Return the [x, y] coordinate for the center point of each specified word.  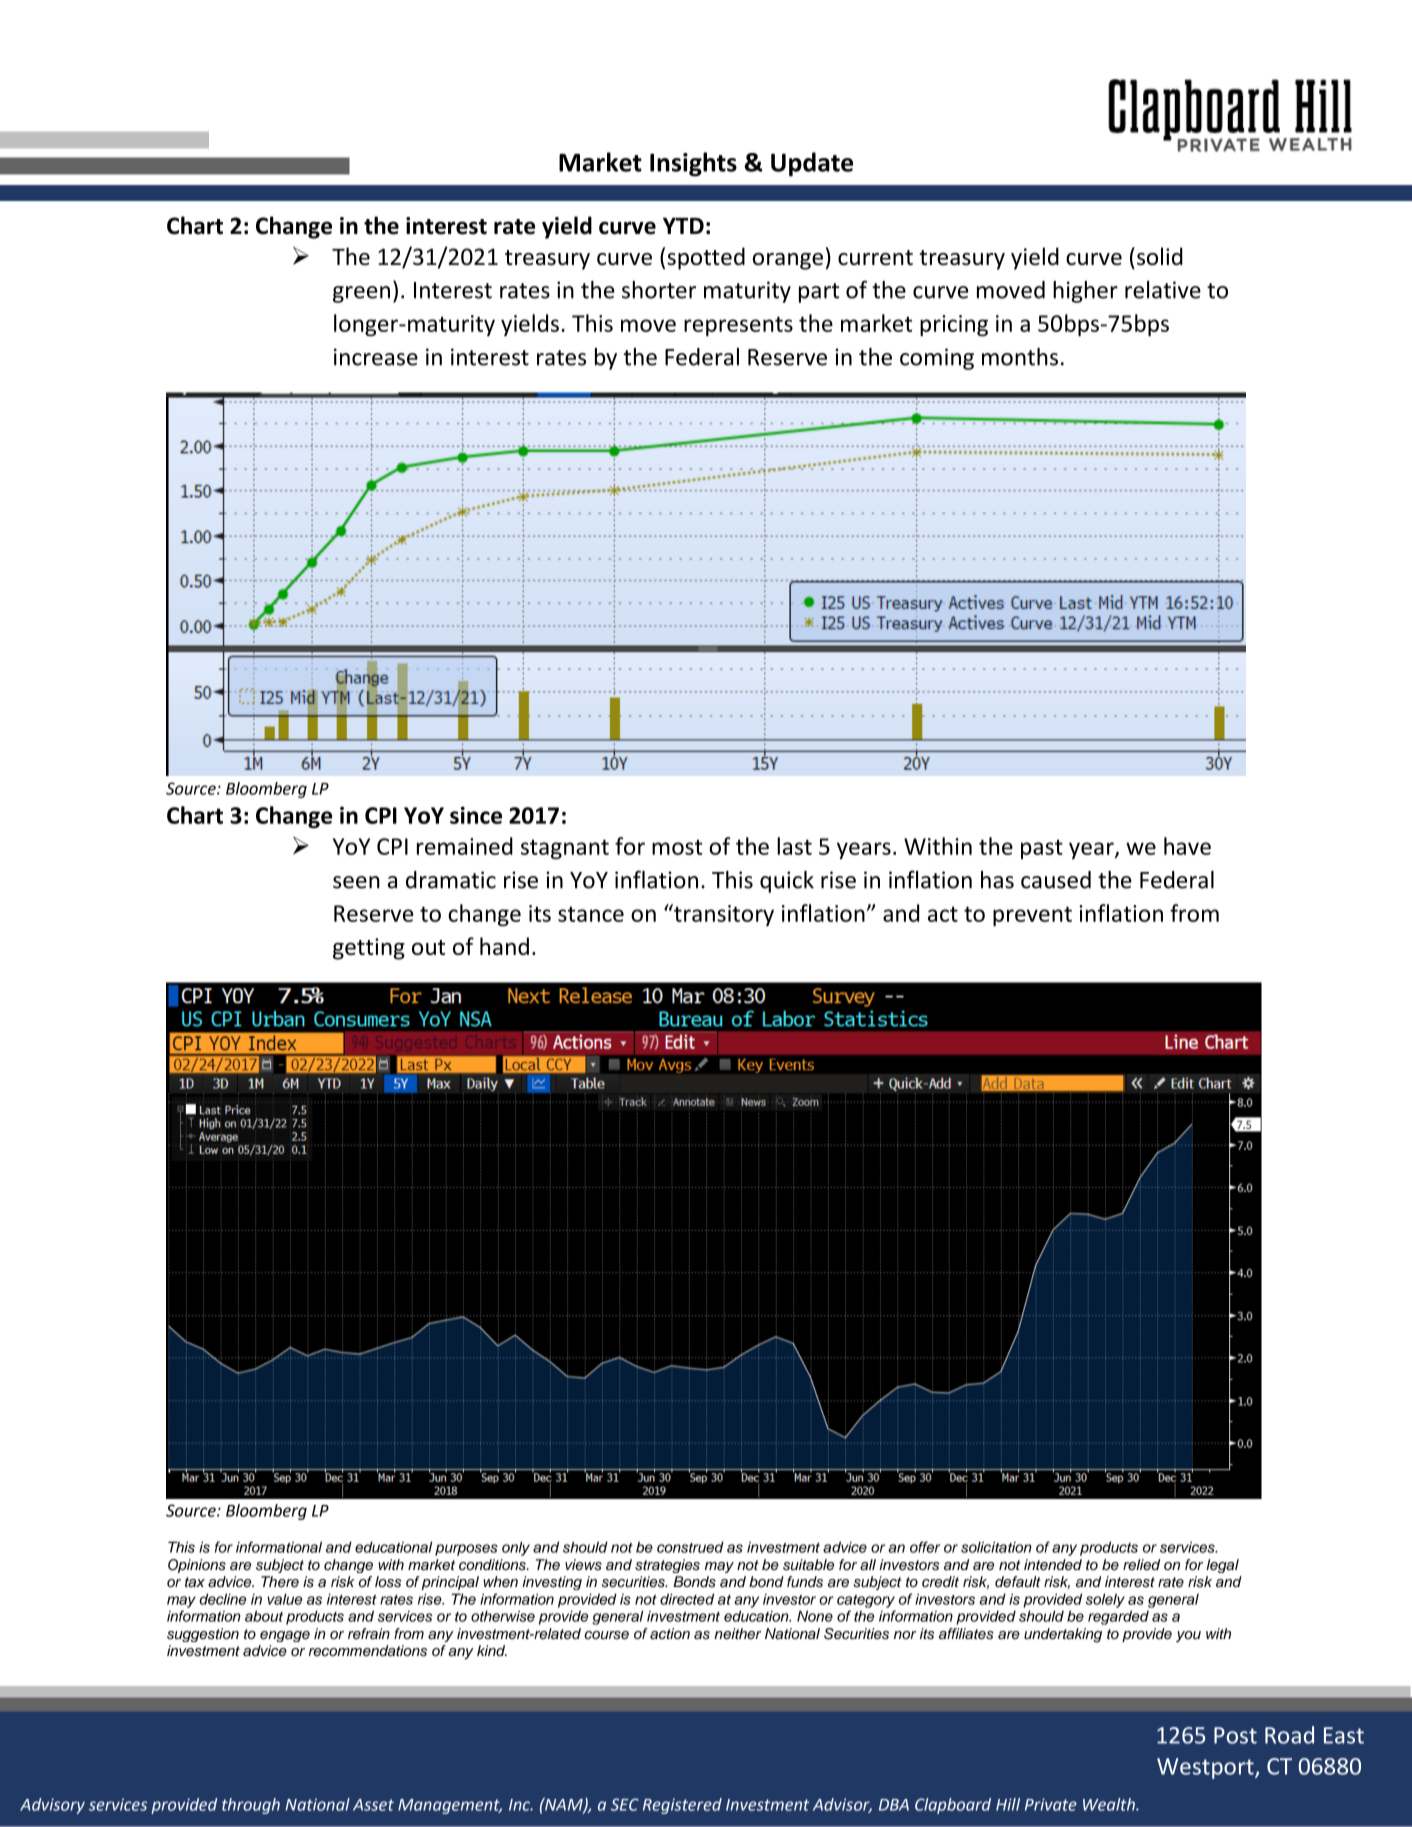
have [1187, 846]
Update [812, 164]
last [794, 846]
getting [369, 949]
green [361, 294]
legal [1222, 1566]
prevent [1032, 916]
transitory [723, 915]
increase [376, 357]
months [1020, 357]
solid [1160, 256]
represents [738, 326]
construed [690, 1547]
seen [356, 882]
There [280, 1582]
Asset [373, 1805]
